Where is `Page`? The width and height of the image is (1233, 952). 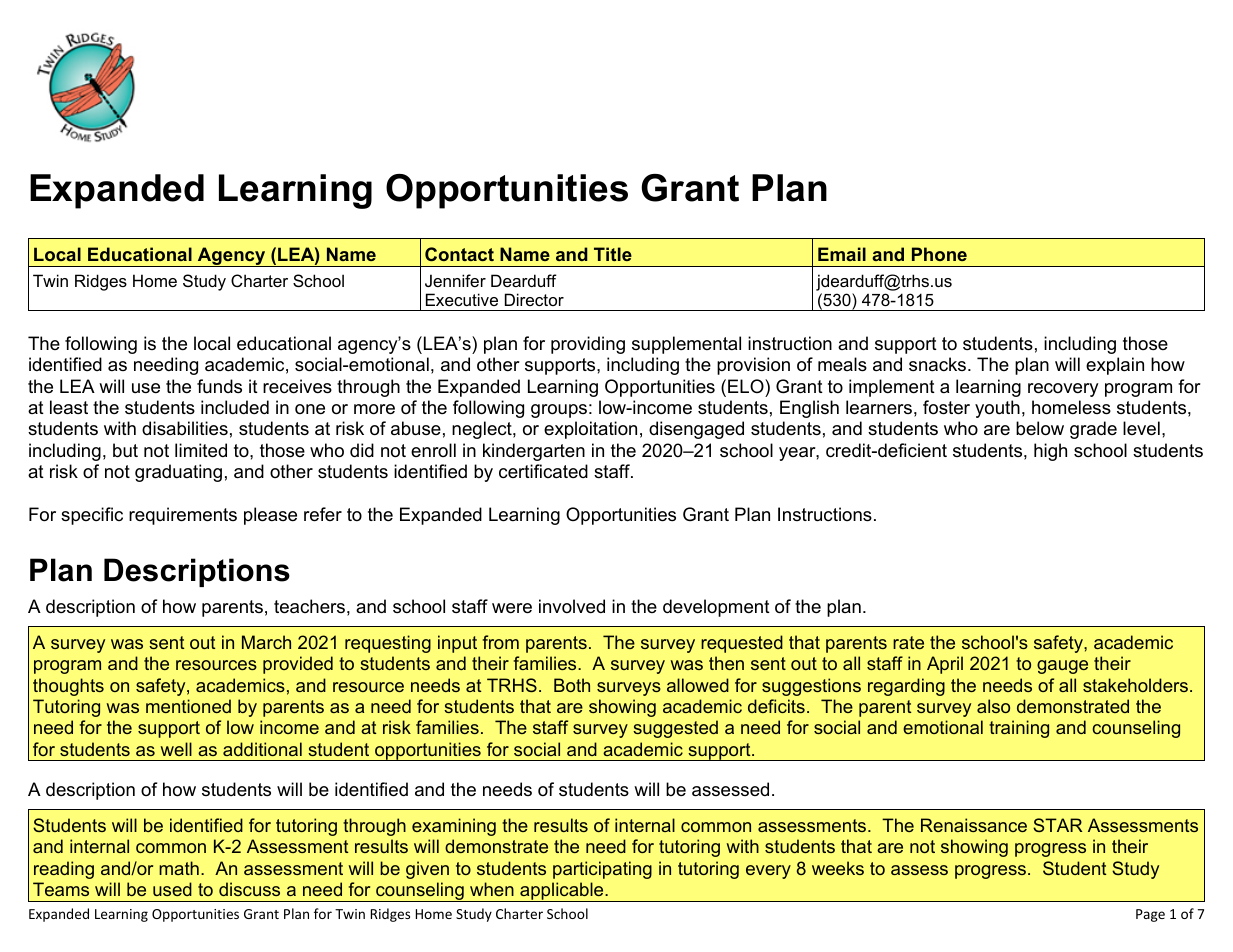 Page is located at coordinates (1150, 915).
